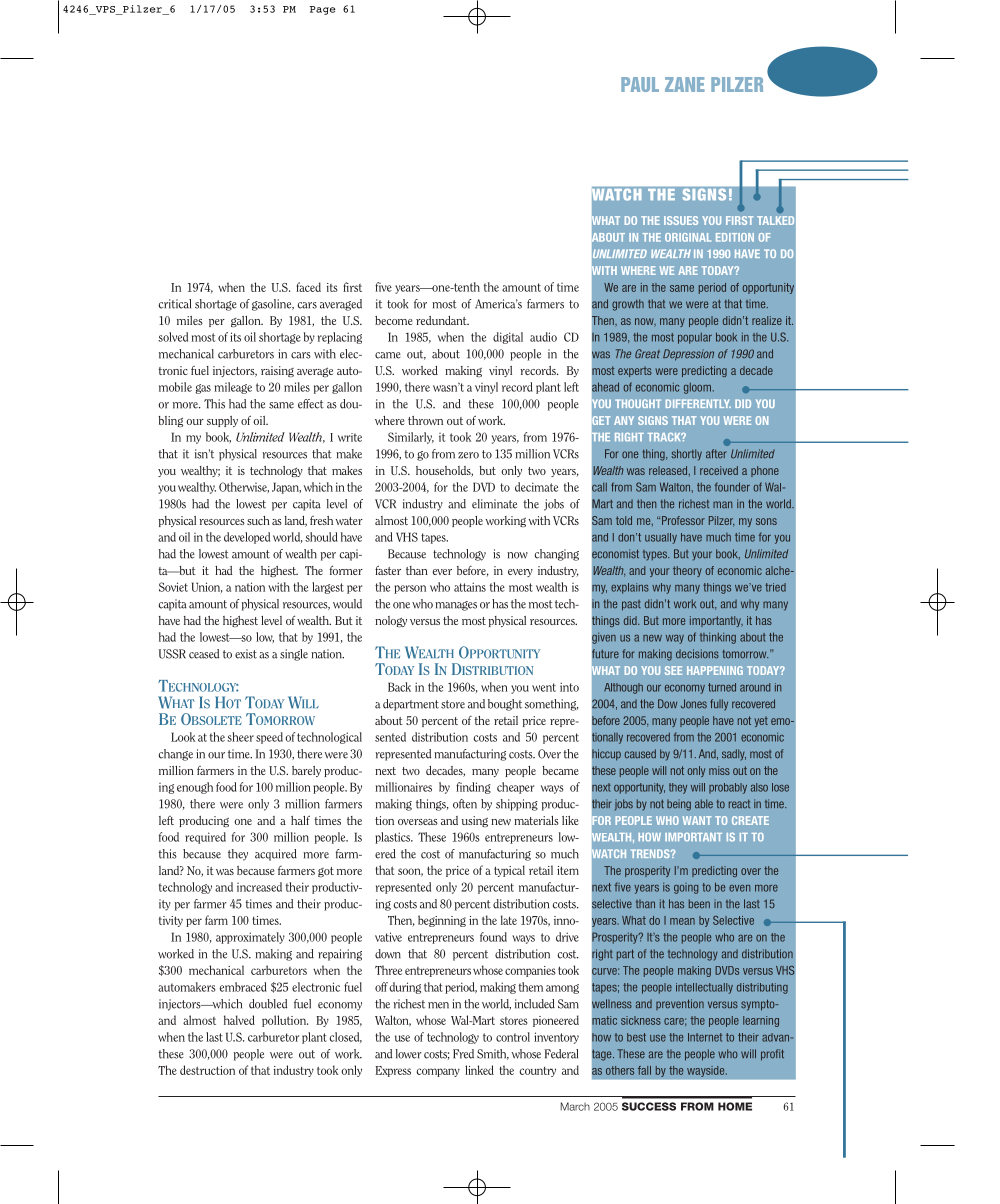 Image resolution: width=1000 pixels, height=1204 pixels. Describe the element at coordinates (323, 10) in the screenshot. I see `Page` at that location.
